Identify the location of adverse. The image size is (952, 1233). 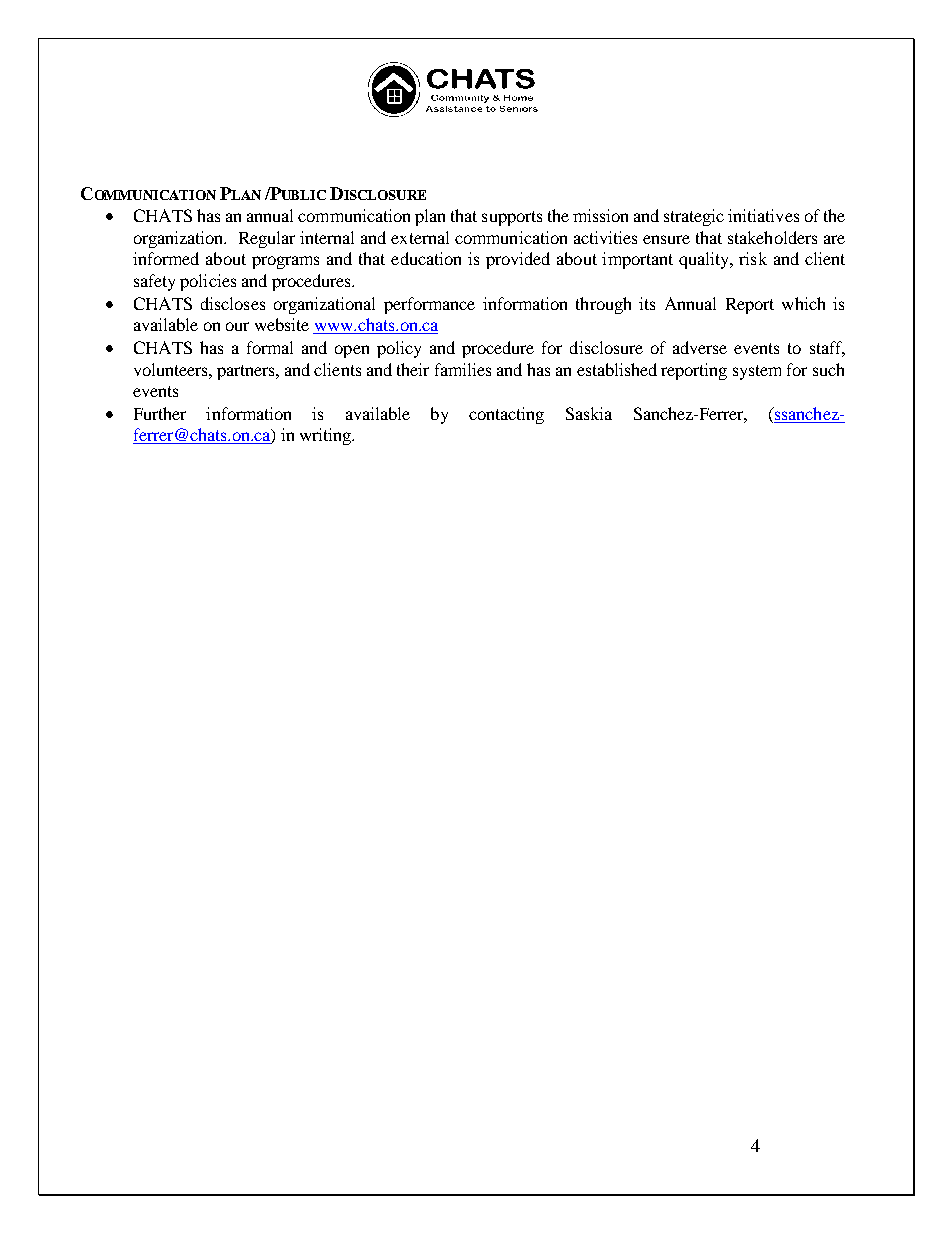
(700, 347).
